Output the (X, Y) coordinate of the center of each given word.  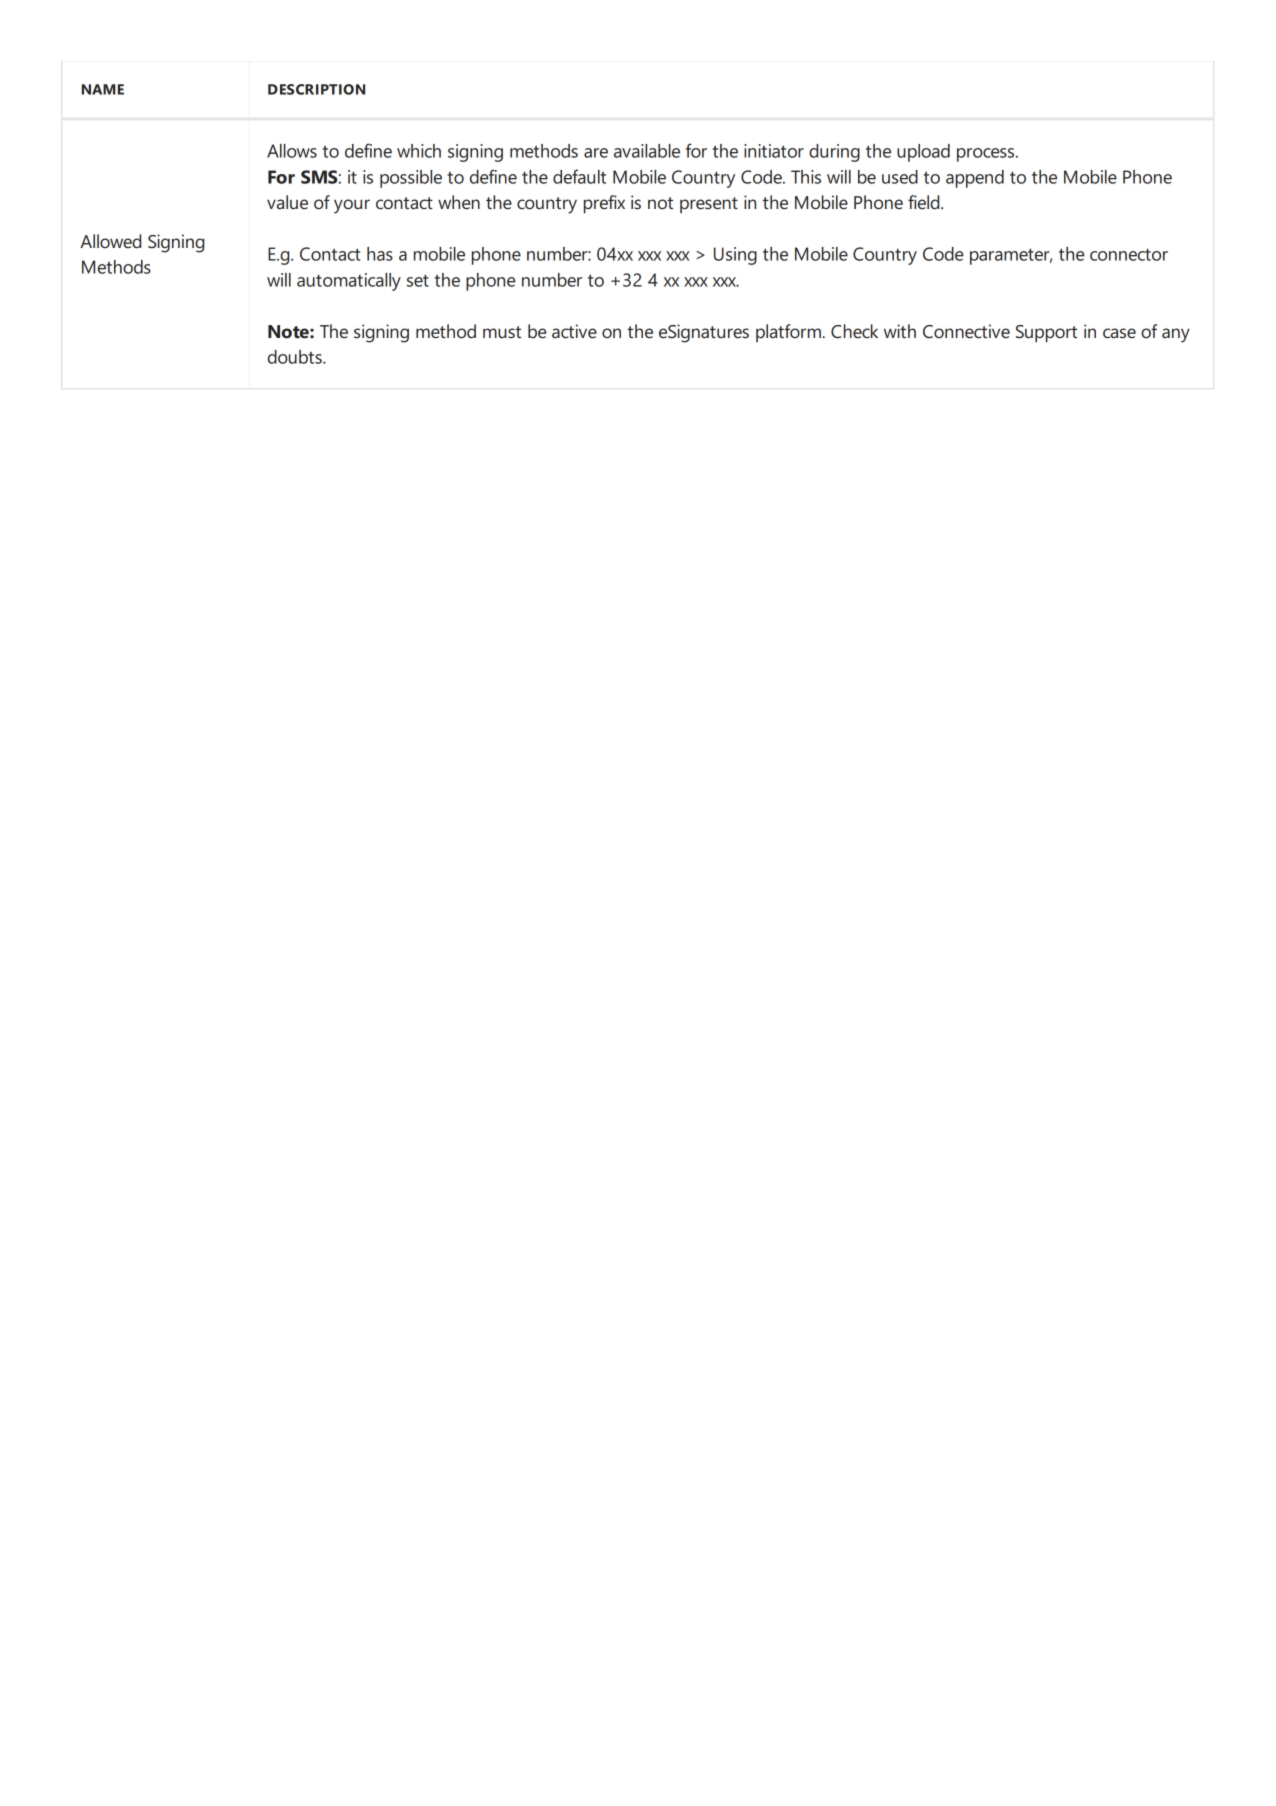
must (502, 332)
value (287, 202)
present (709, 205)
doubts (296, 357)
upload (923, 153)
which (419, 151)
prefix (604, 204)
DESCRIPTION (316, 89)
